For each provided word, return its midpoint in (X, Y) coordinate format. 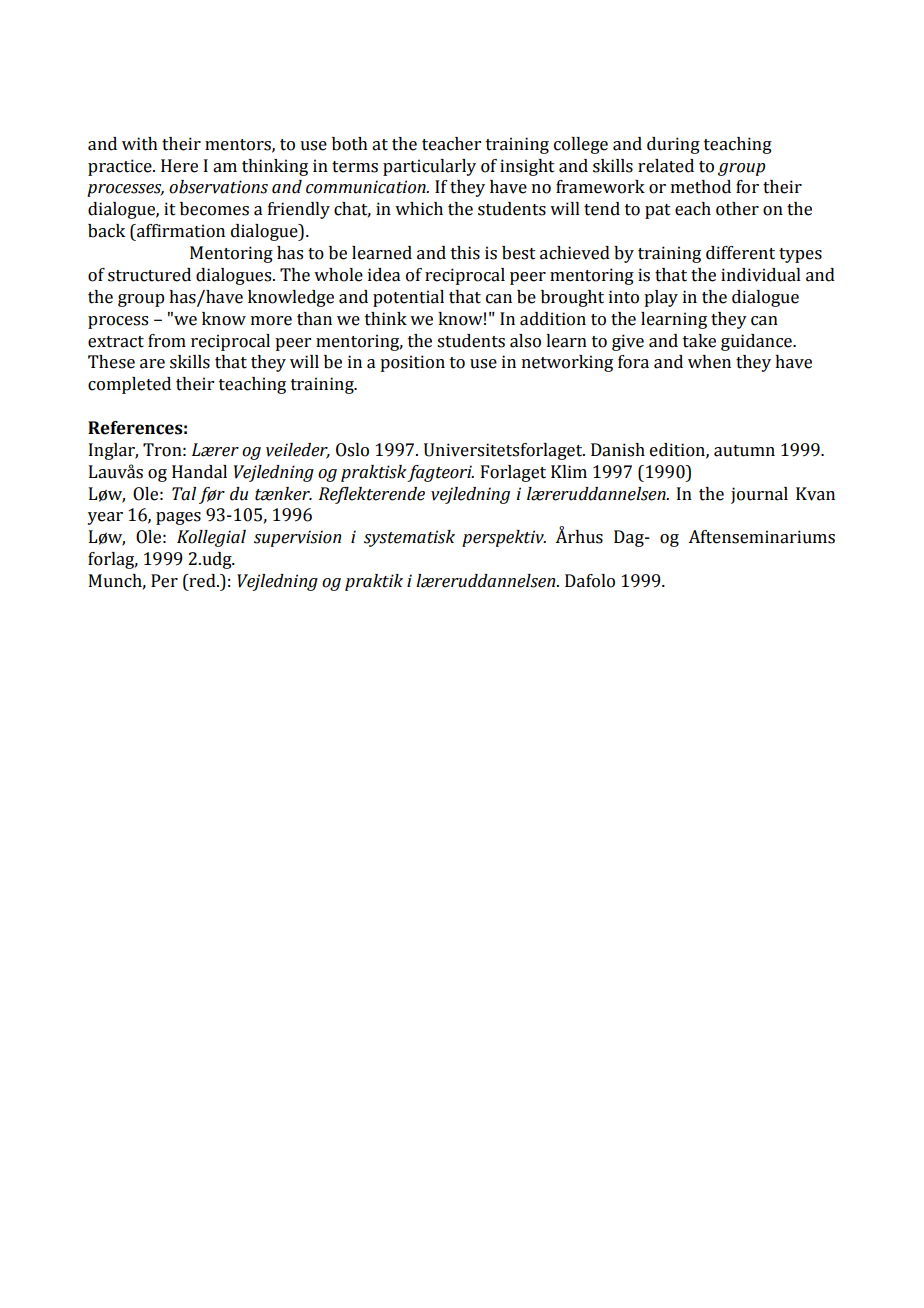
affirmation (180, 231)
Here (179, 166)
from (167, 341)
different (740, 253)
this (465, 253)
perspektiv (504, 538)
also (525, 341)
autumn (744, 451)
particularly (429, 167)
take (699, 341)
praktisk (374, 473)
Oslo (352, 450)
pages (178, 518)
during (673, 145)
